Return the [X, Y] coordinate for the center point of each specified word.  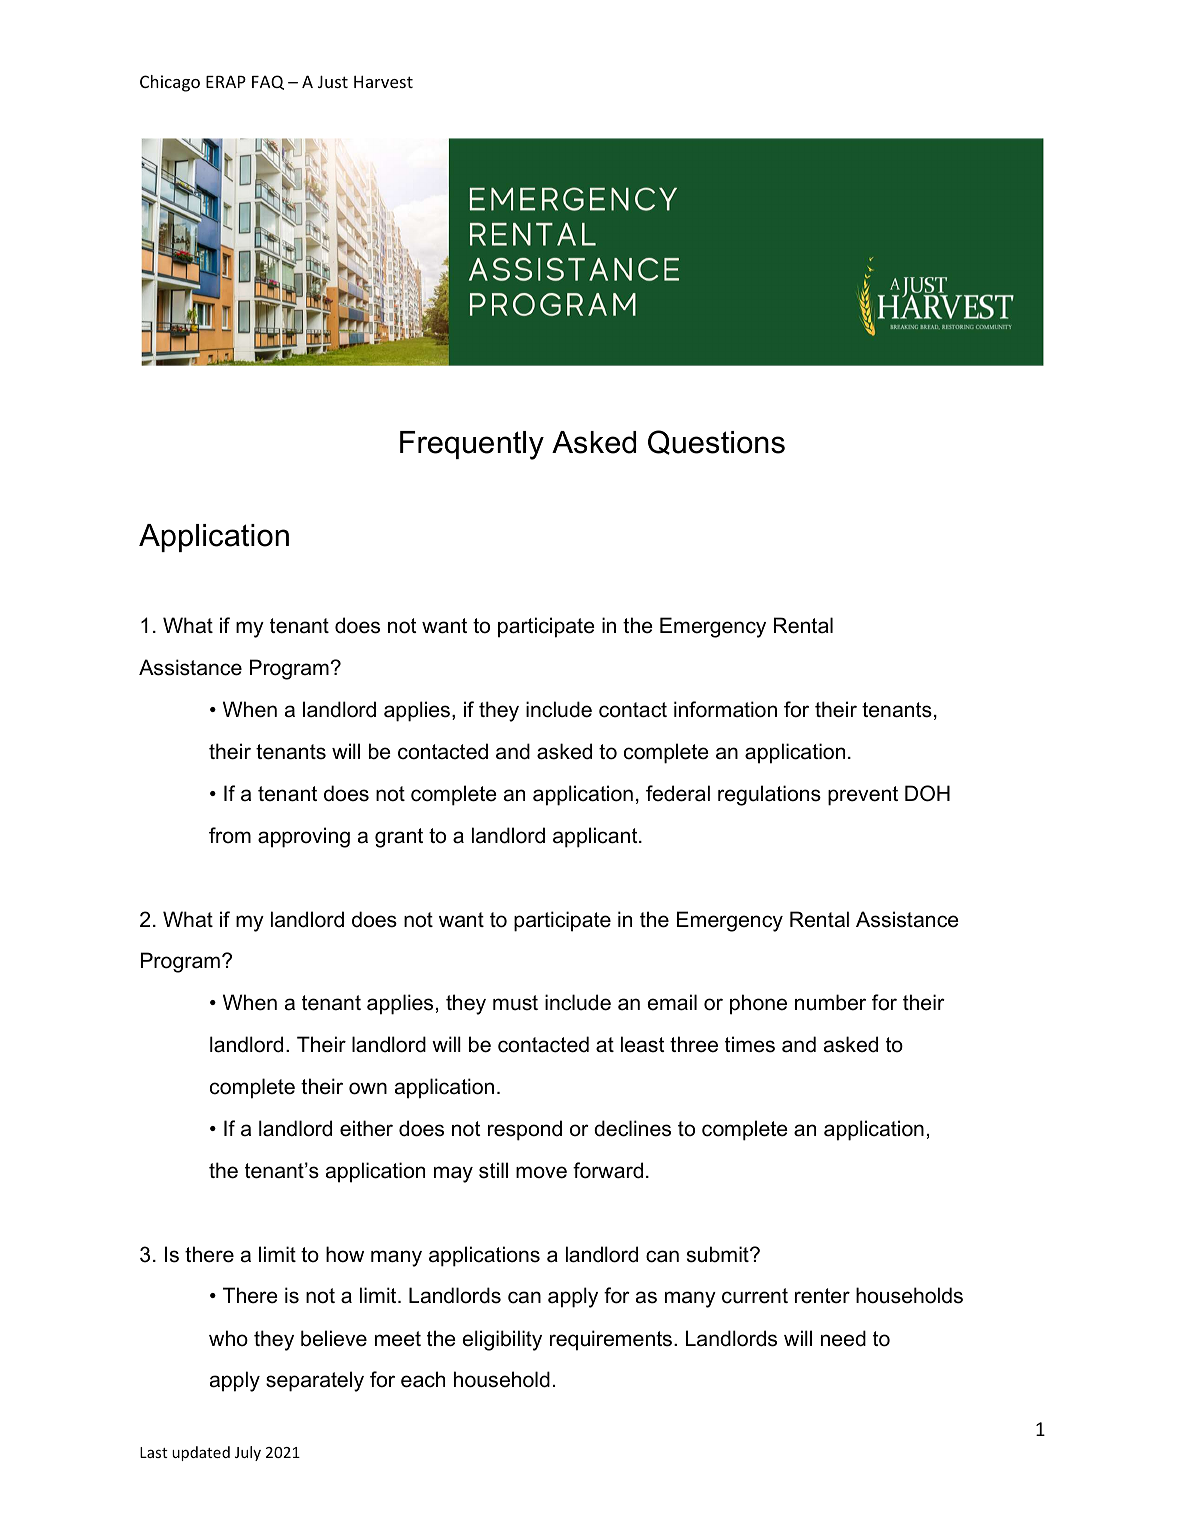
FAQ [268, 82]
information [725, 709]
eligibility [502, 1340]
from [230, 835]
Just [333, 81]
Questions [716, 442]
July [248, 1453]
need [843, 1338]
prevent [863, 796]
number [830, 1002]
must [515, 1003]
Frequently [472, 445]
